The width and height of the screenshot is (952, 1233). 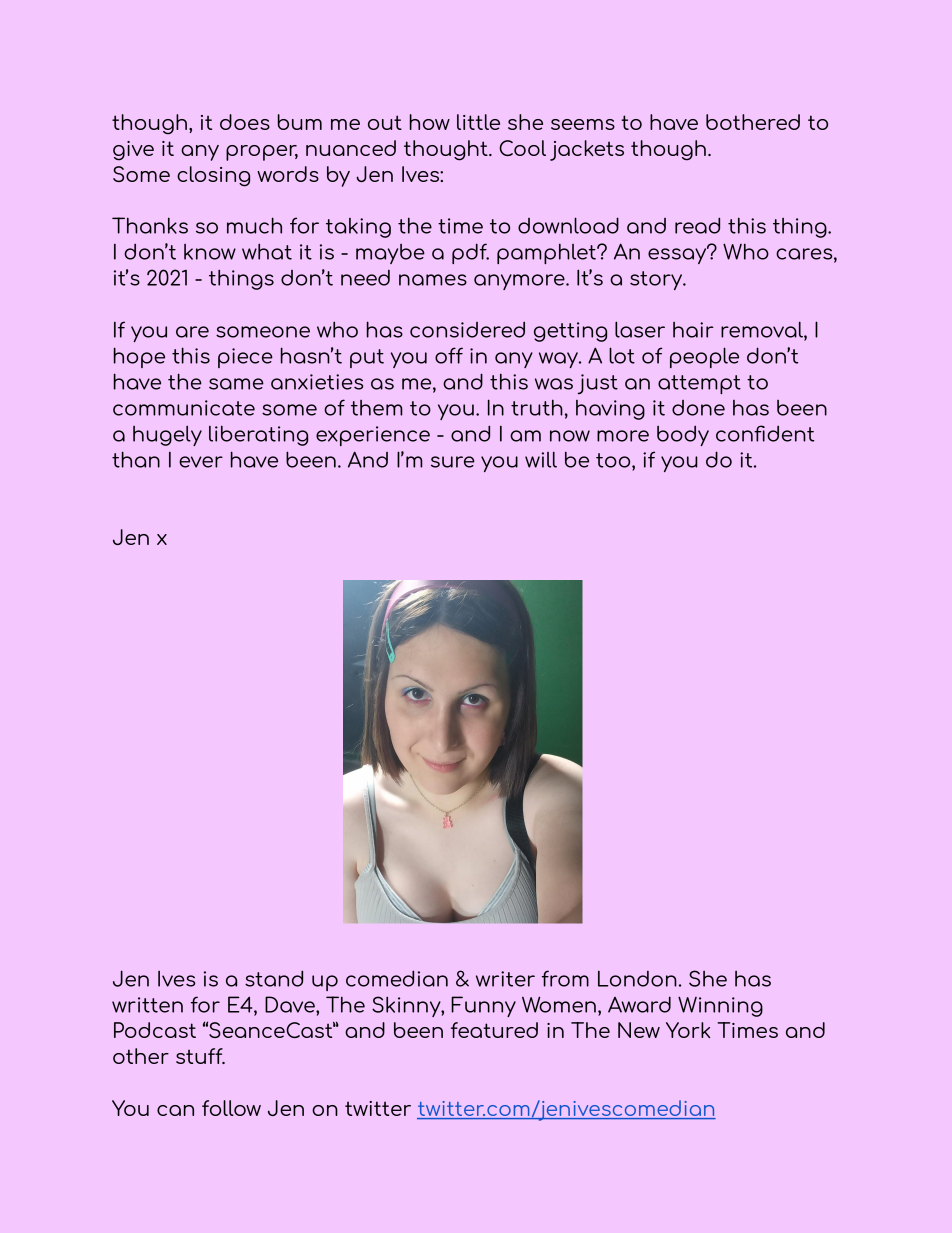 I want to click on stand, so click(x=274, y=978).
